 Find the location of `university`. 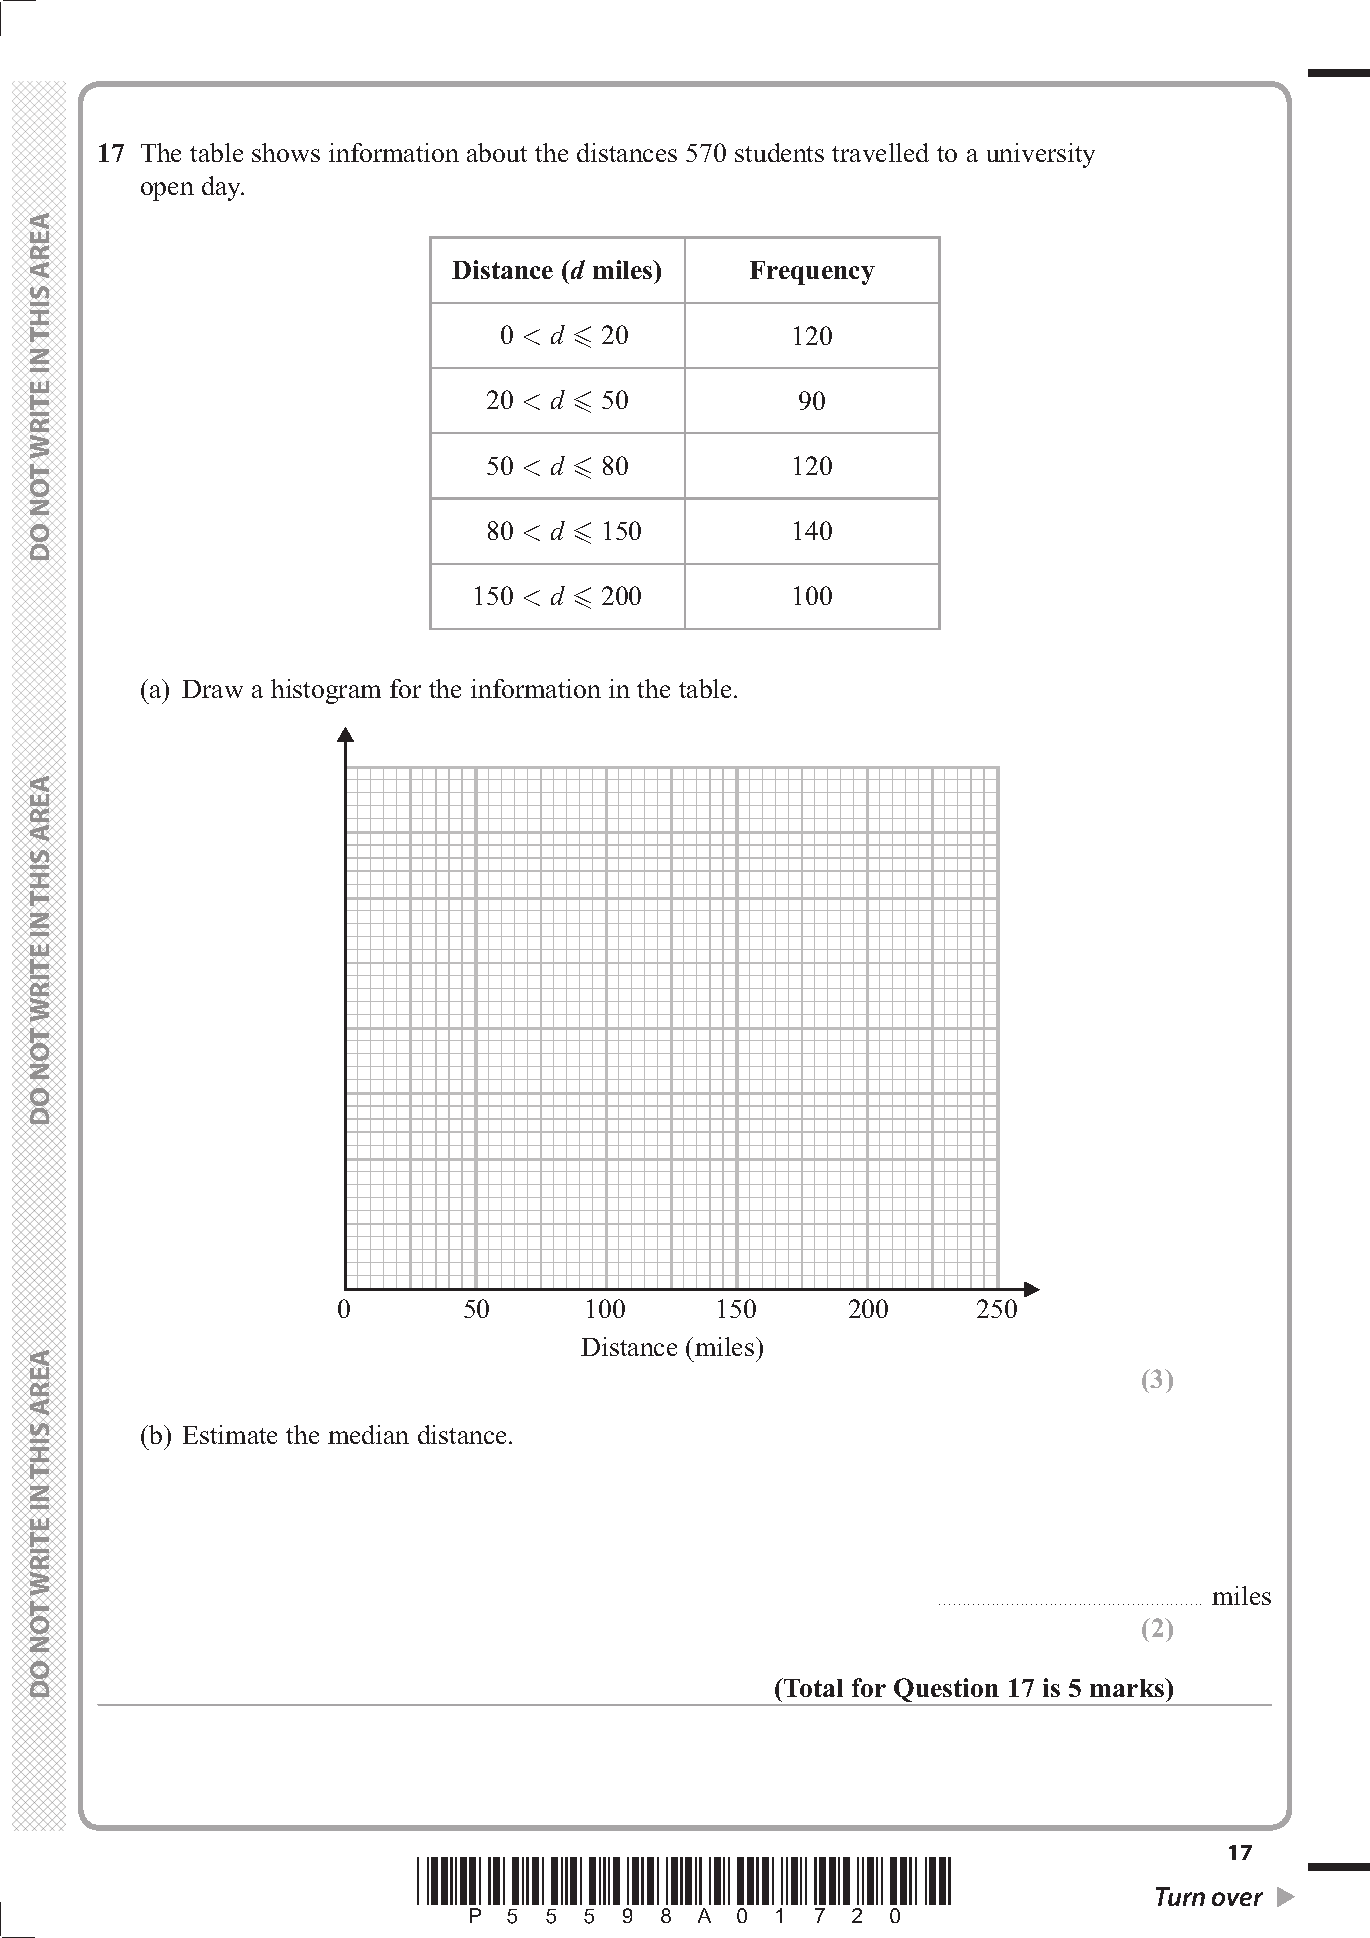

university is located at coordinates (1041, 155).
